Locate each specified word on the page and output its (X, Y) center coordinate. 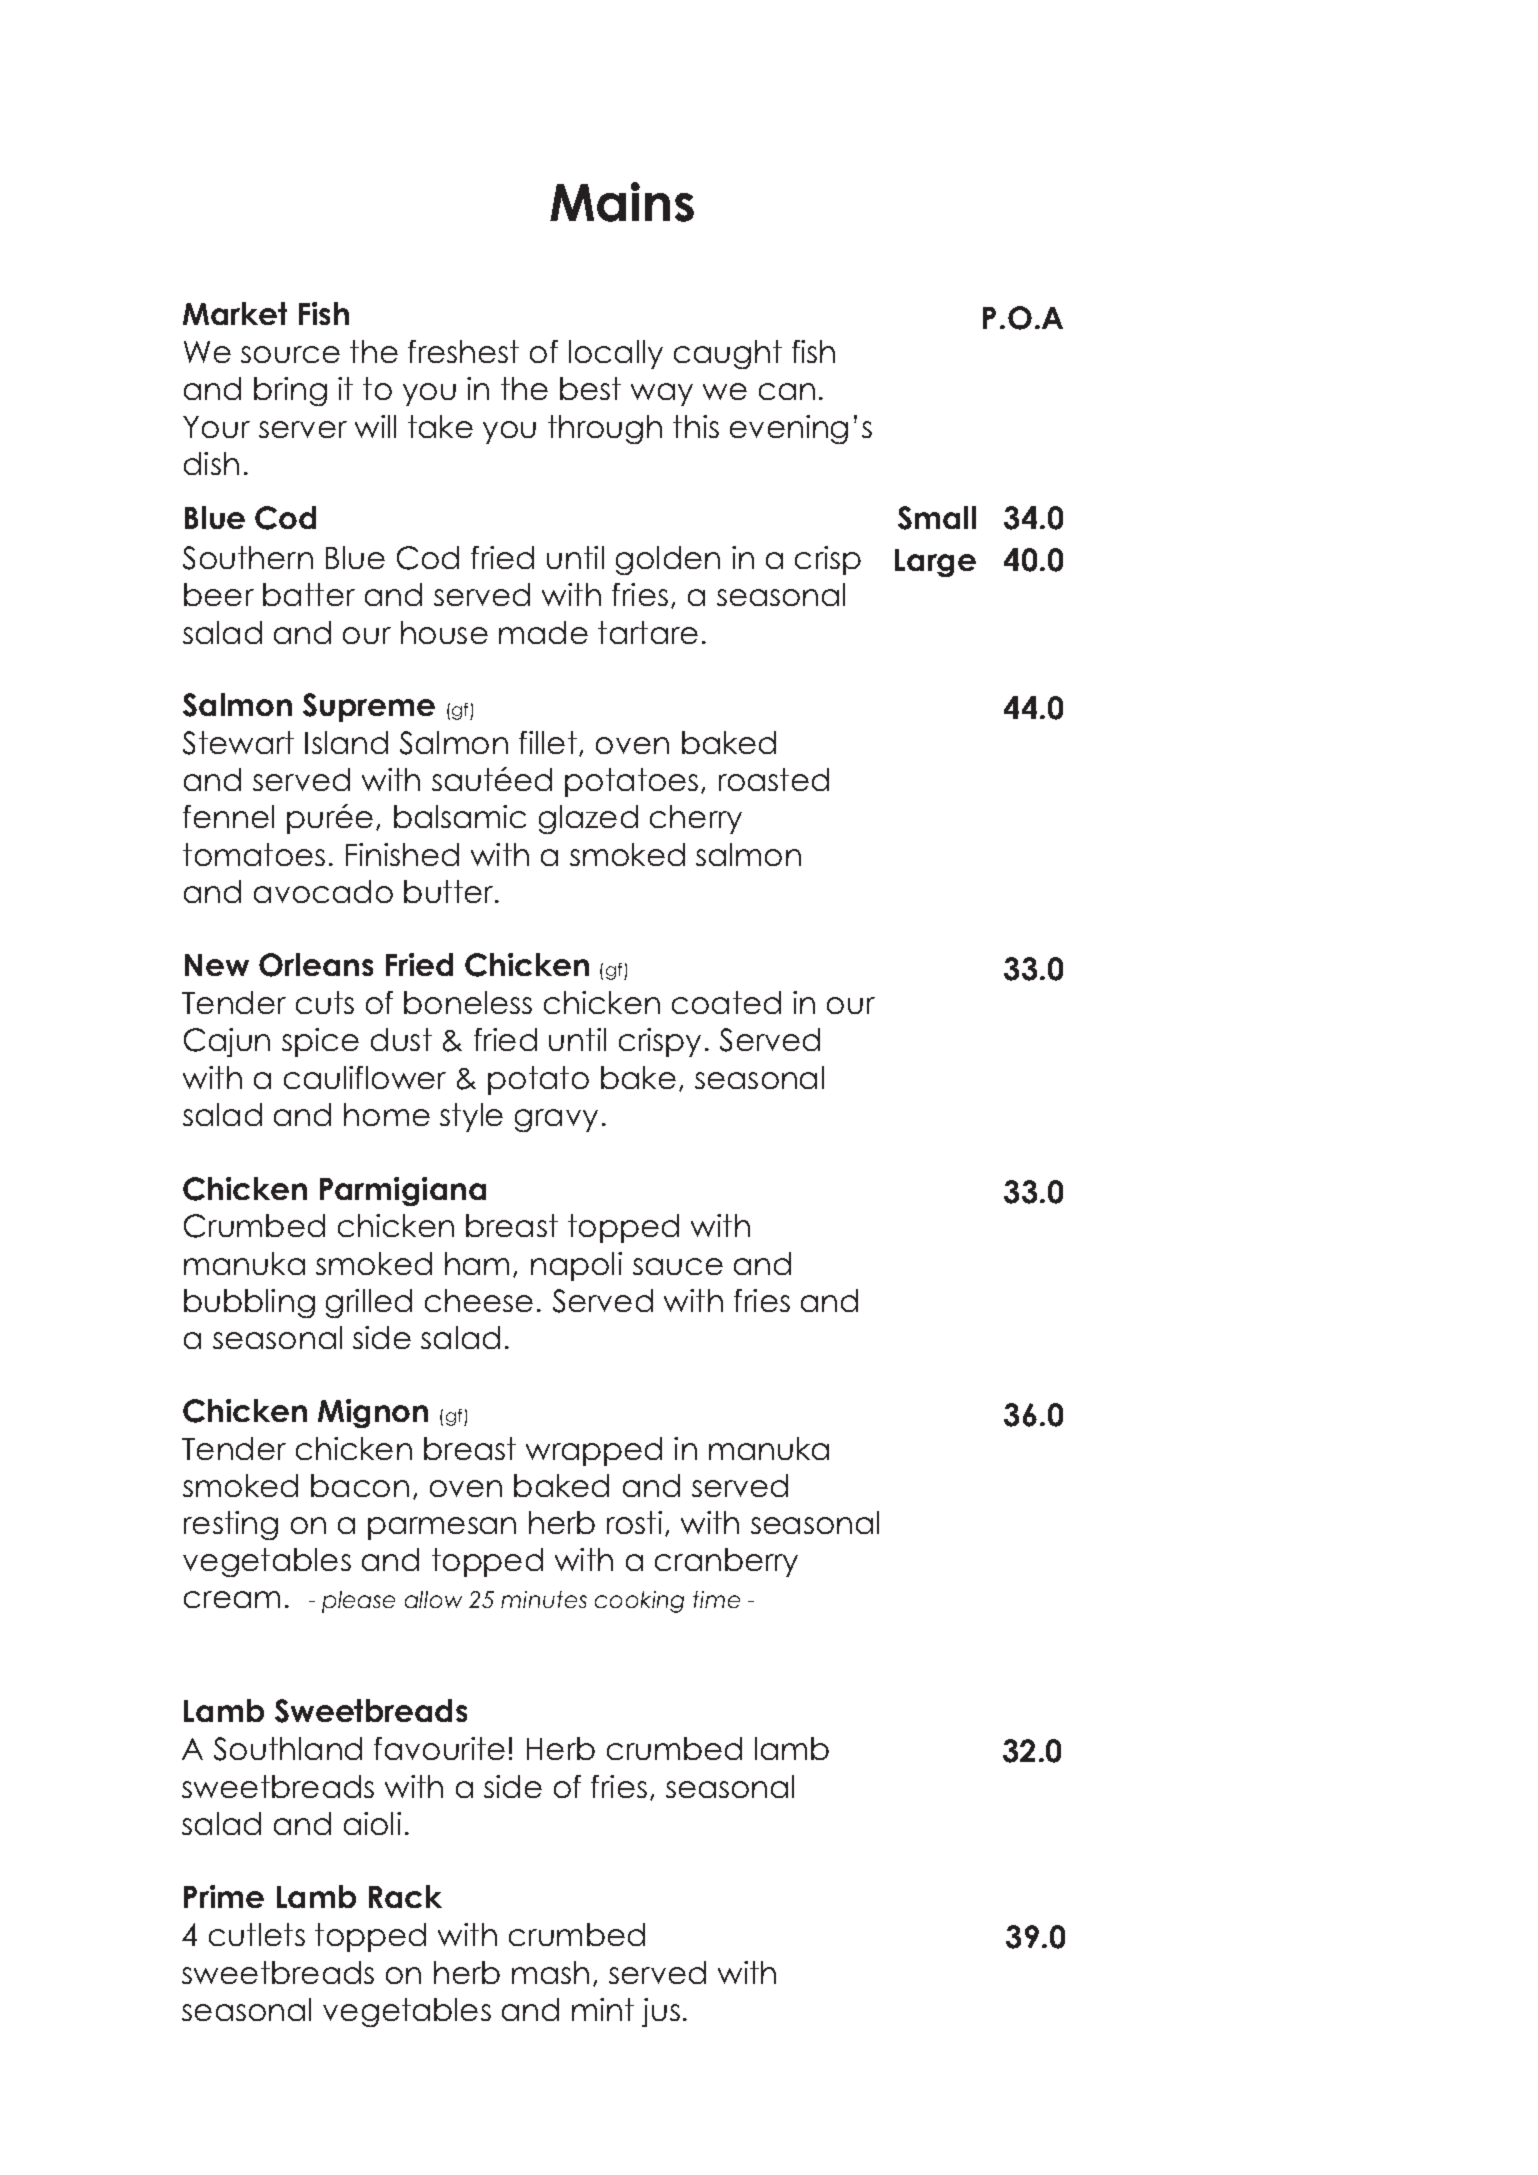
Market (235, 313)
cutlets (257, 1934)
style (471, 1117)
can (787, 391)
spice (320, 1042)
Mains (622, 202)
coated (726, 1002)
